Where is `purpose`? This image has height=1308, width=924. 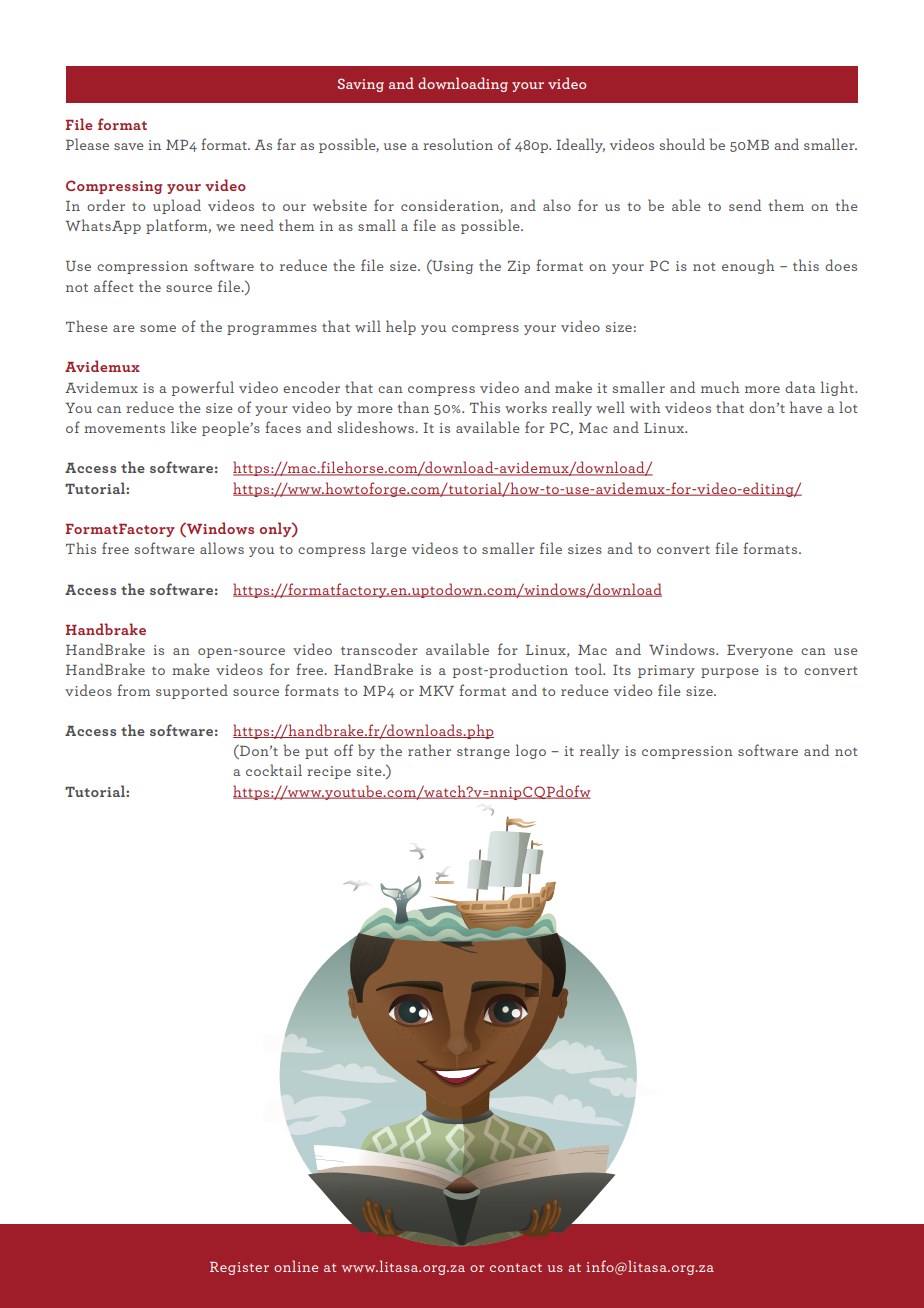
purpose is located at coordinates (730, 673).
